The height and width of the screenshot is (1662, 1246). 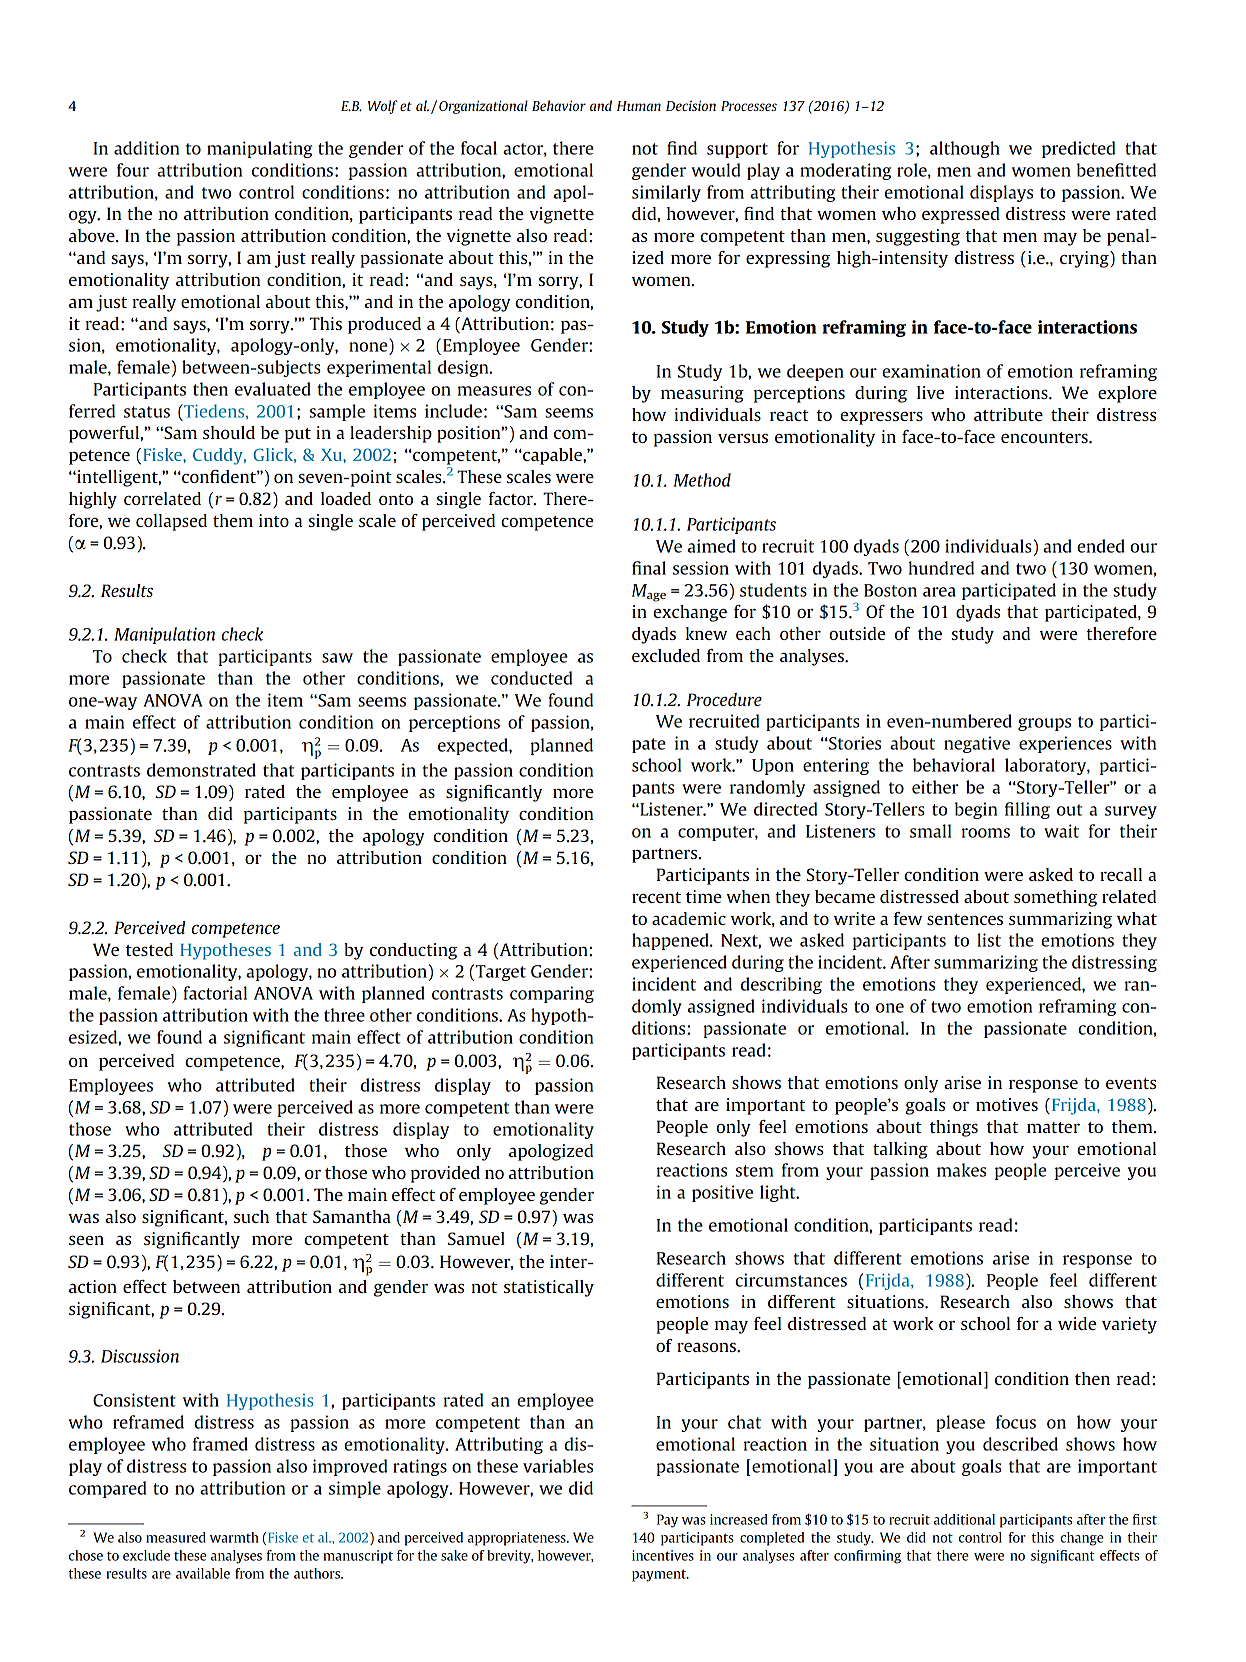 What do you see at coordinates (663, 1555) in the screenshot?
I see `incentives` at bounding box center [663, 1555].
